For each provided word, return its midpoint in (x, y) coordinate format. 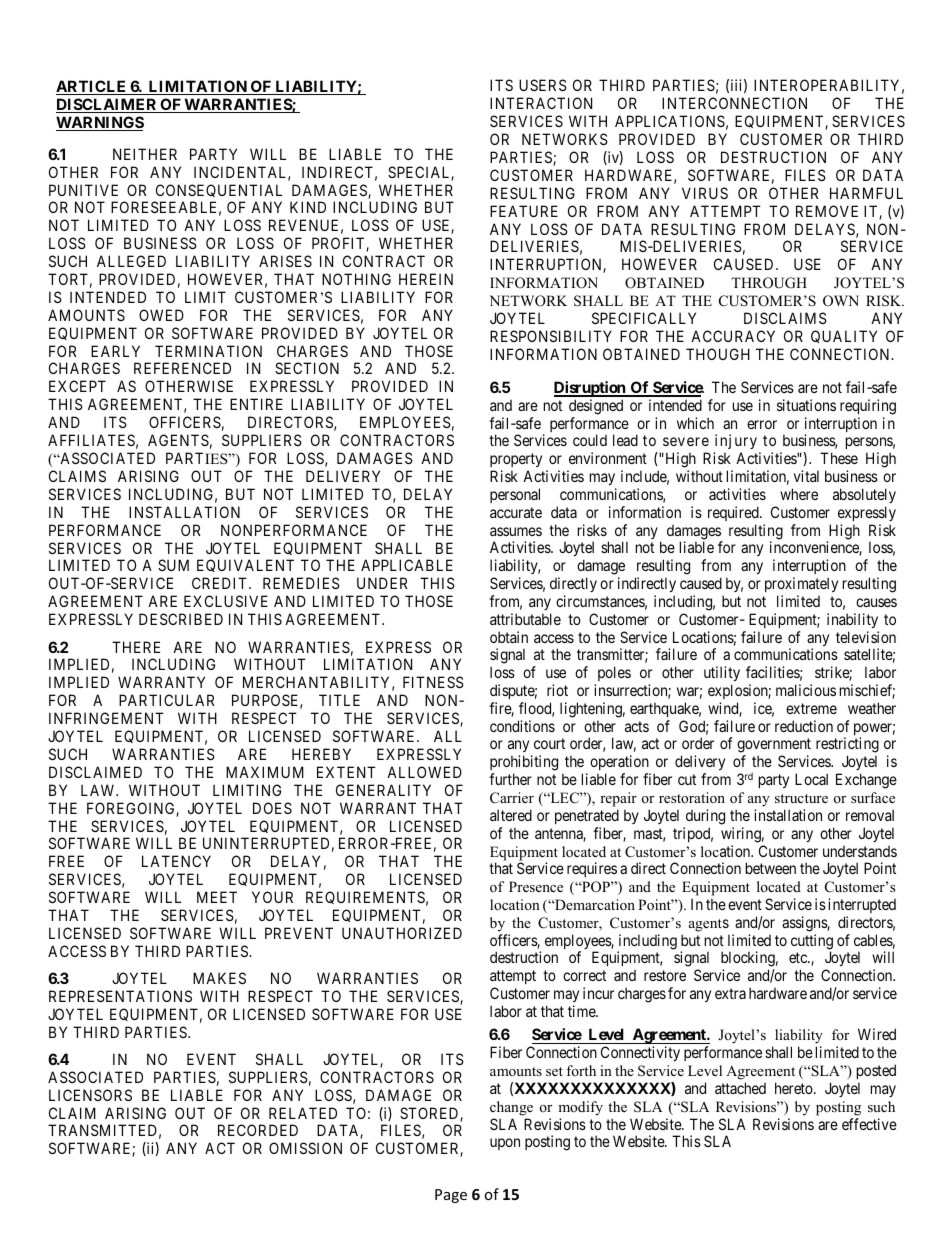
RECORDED (258, 1130)
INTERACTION (541, 103)
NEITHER (145, 154)
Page (451, 1196)
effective (869, 1124)
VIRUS (705, 193)
